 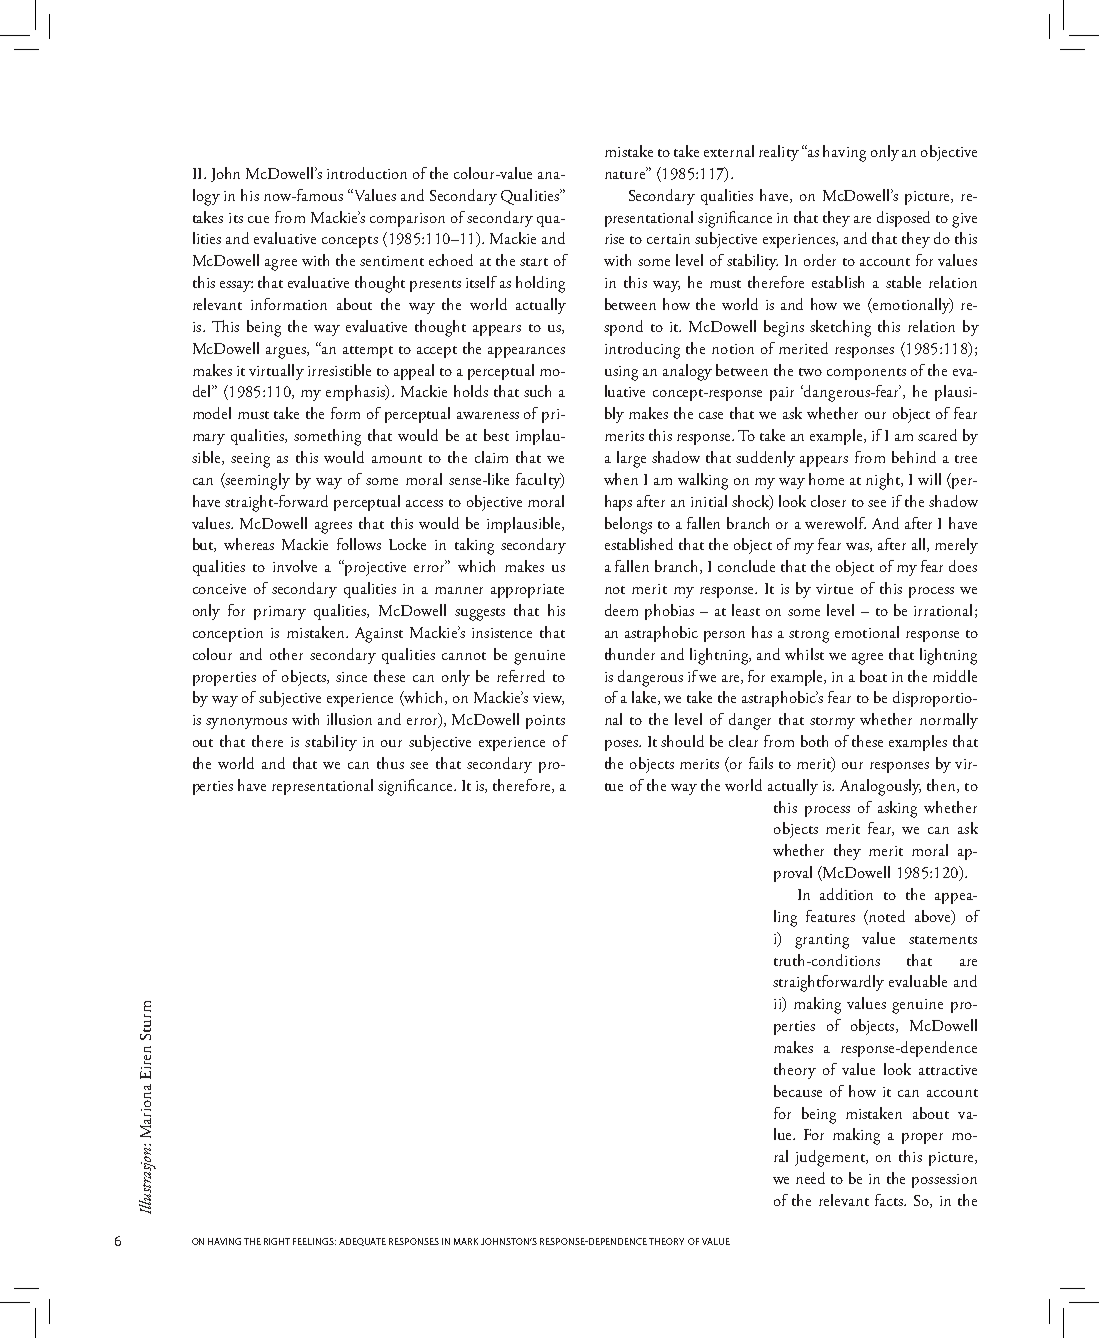 What do you see at coordinates (914, 457) in the page?
I see `behind` at bounding box center [914, 457].
